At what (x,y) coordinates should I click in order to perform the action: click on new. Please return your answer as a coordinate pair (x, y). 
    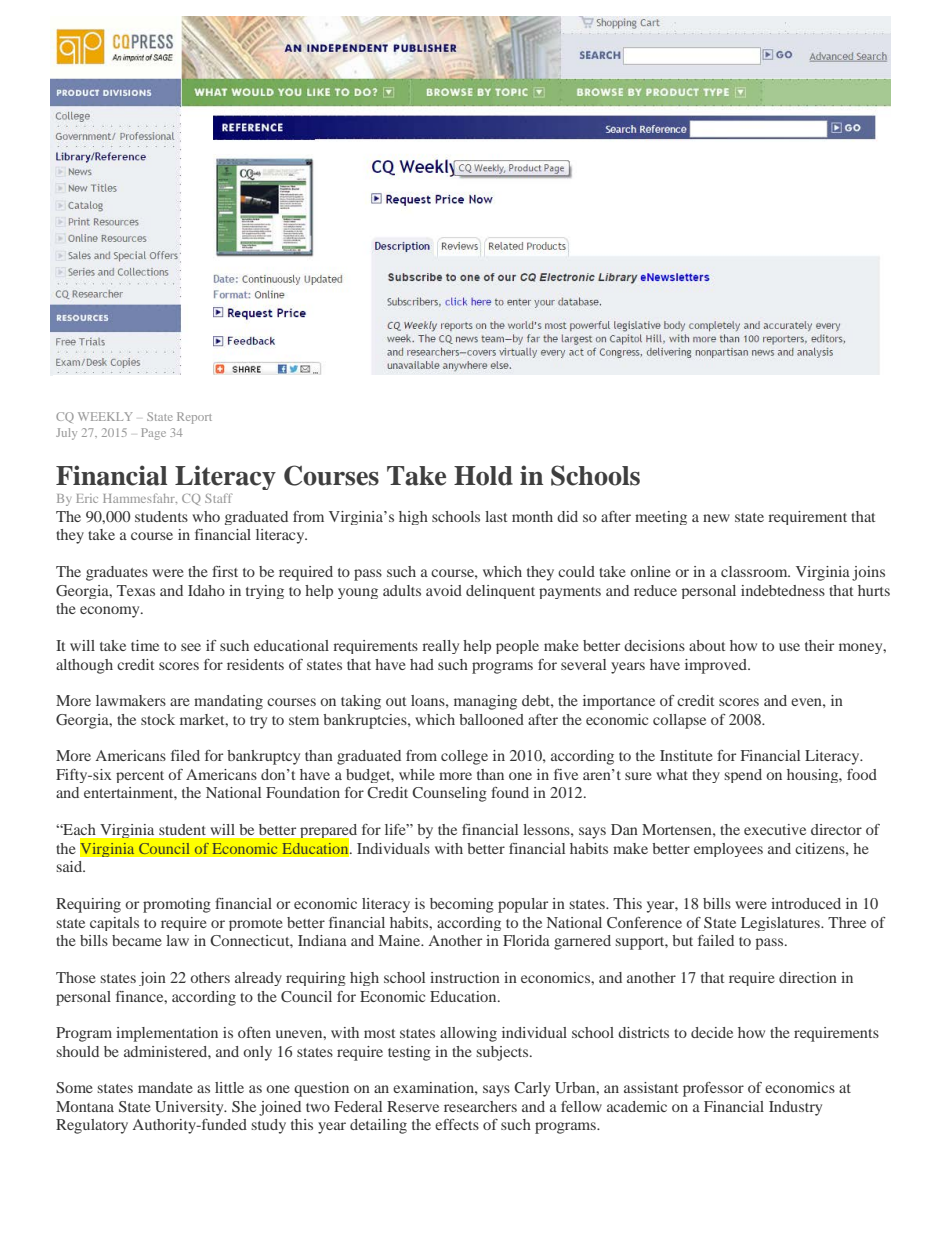
    Looking at the image, I should click on (716, 518).
